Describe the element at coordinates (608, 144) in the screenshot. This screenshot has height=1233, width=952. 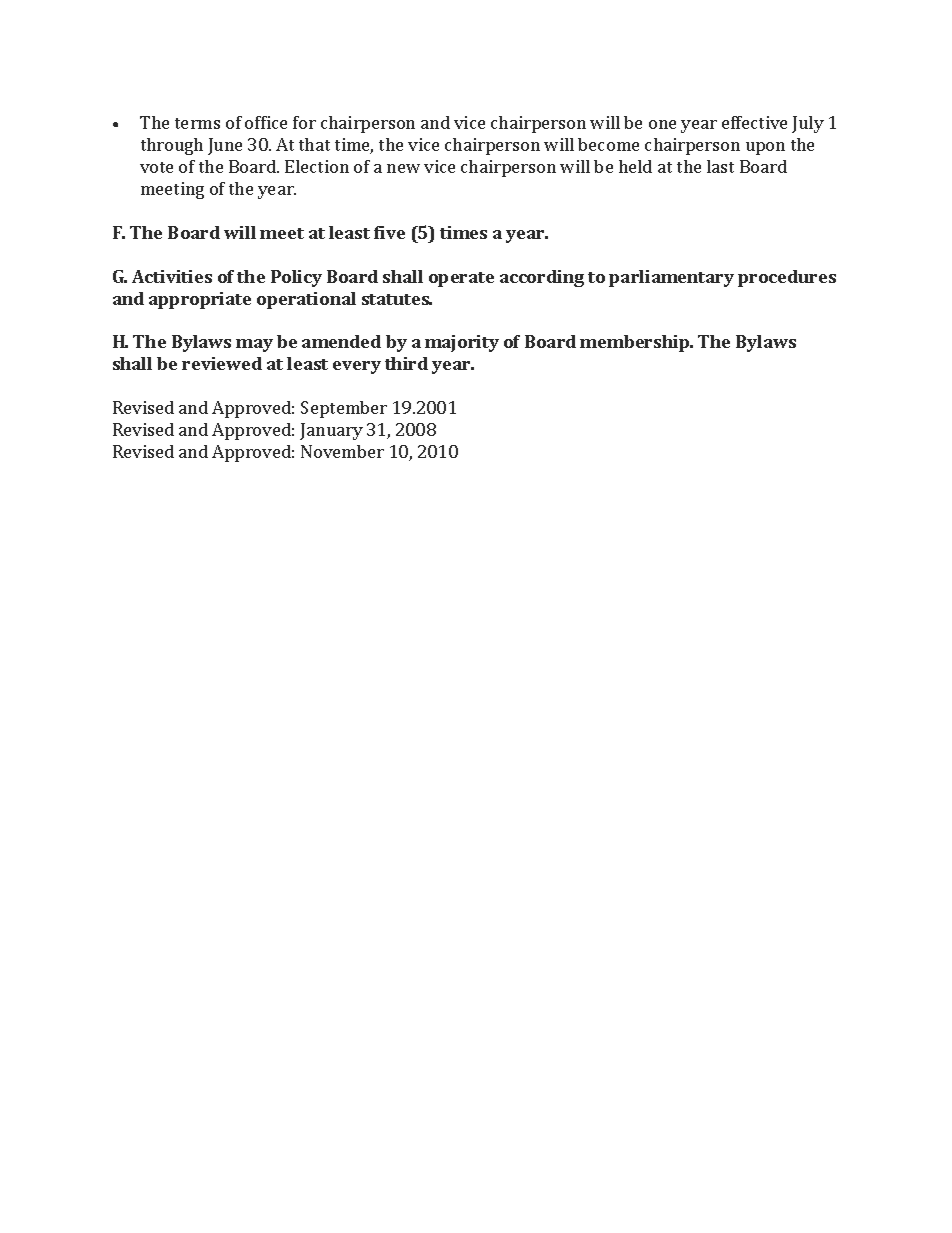
I see `become` at that location.
